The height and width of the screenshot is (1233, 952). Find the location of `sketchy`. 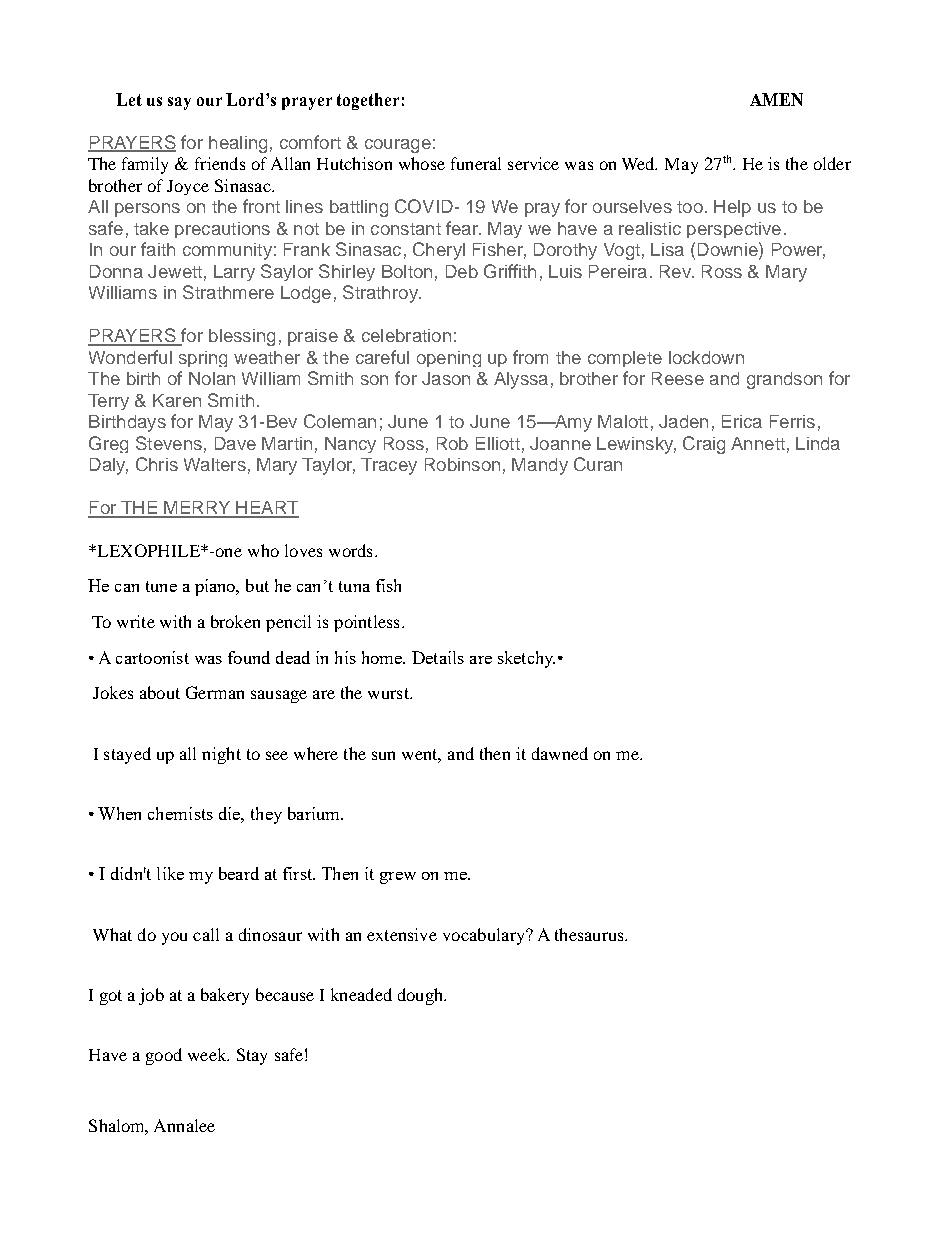

sketchy is located at coordinates (526, 659).
